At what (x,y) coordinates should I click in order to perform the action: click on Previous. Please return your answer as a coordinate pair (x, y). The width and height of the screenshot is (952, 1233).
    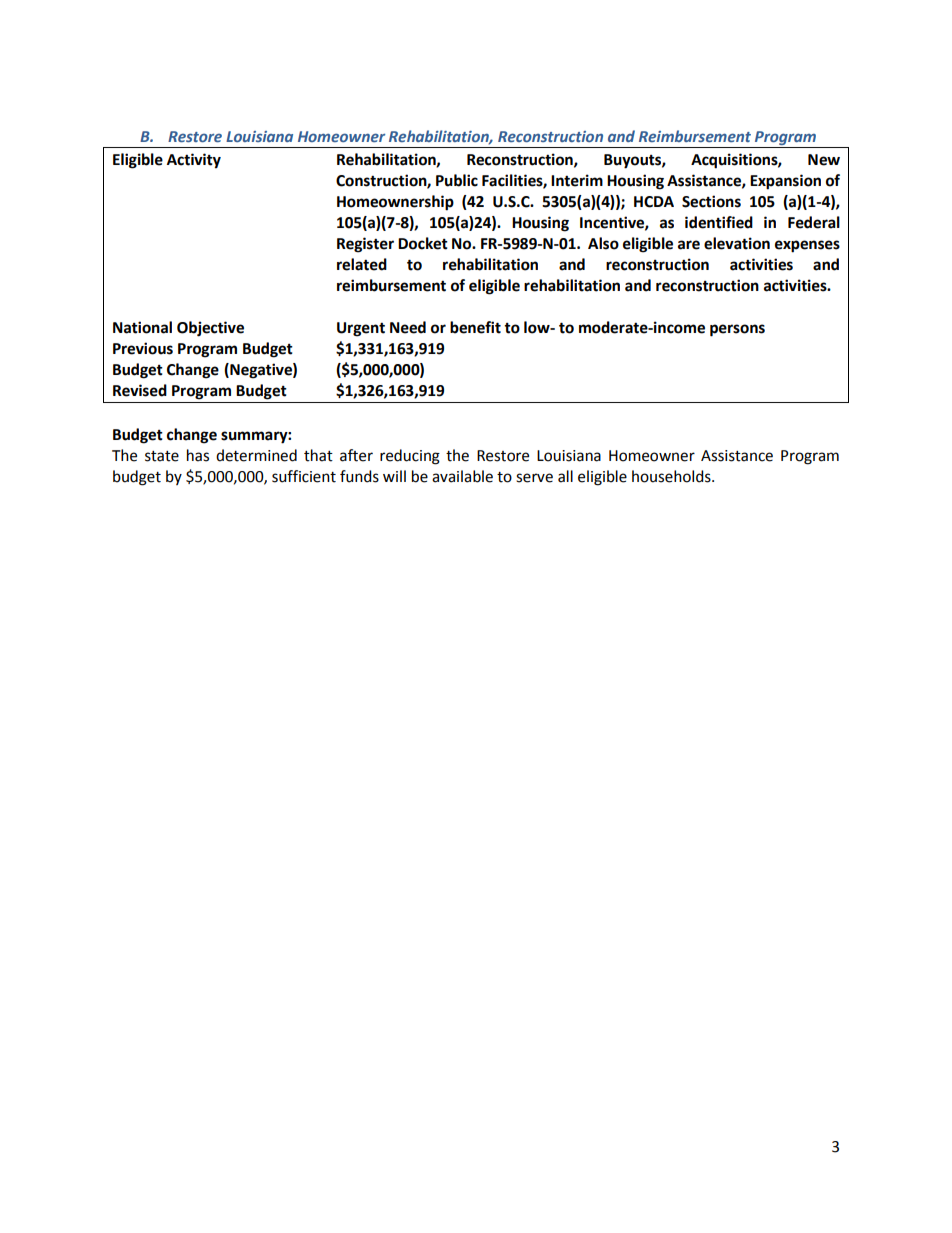
    Looking at the image, I should click on (143, 348).
